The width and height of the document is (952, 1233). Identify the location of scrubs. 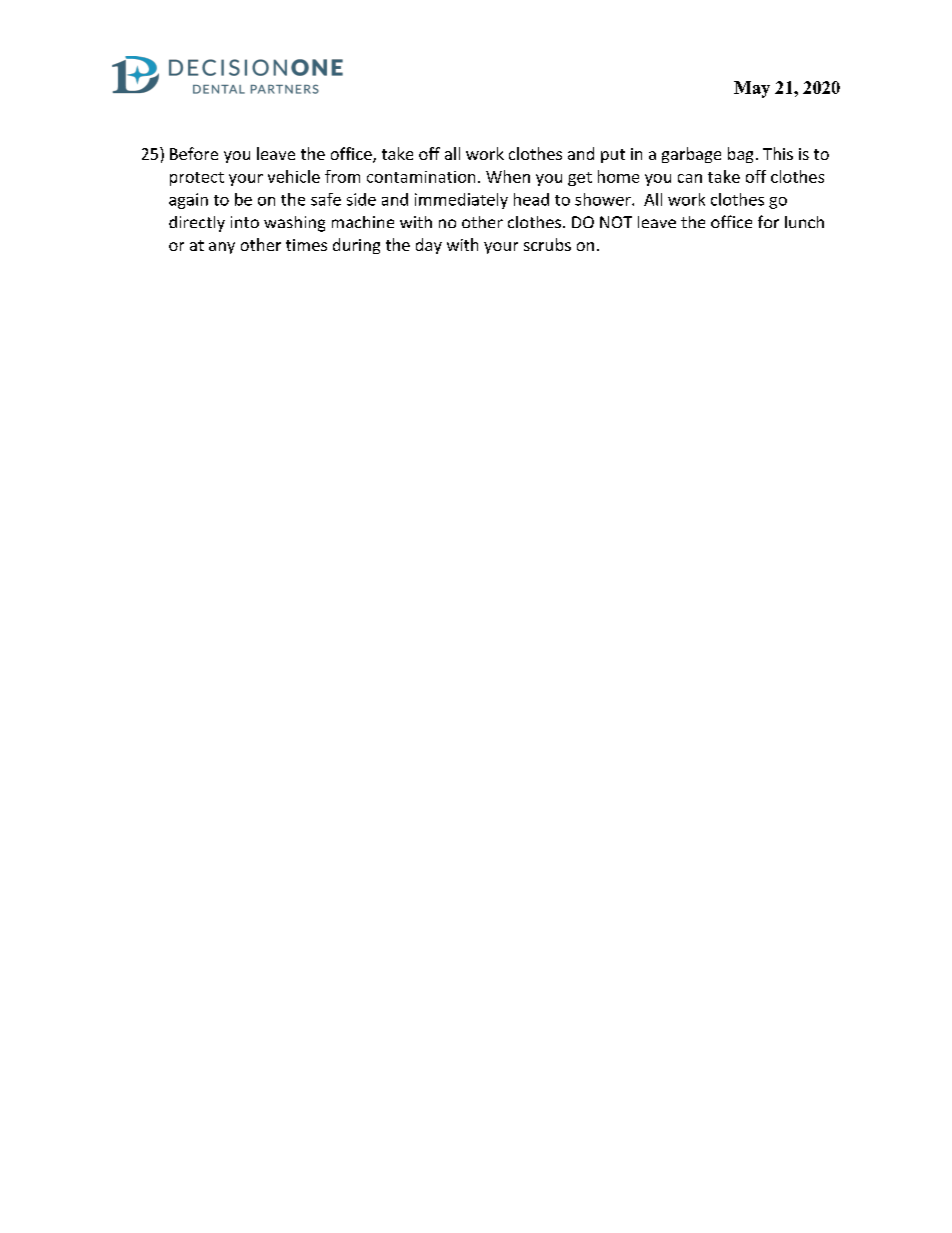
(547, 244).
